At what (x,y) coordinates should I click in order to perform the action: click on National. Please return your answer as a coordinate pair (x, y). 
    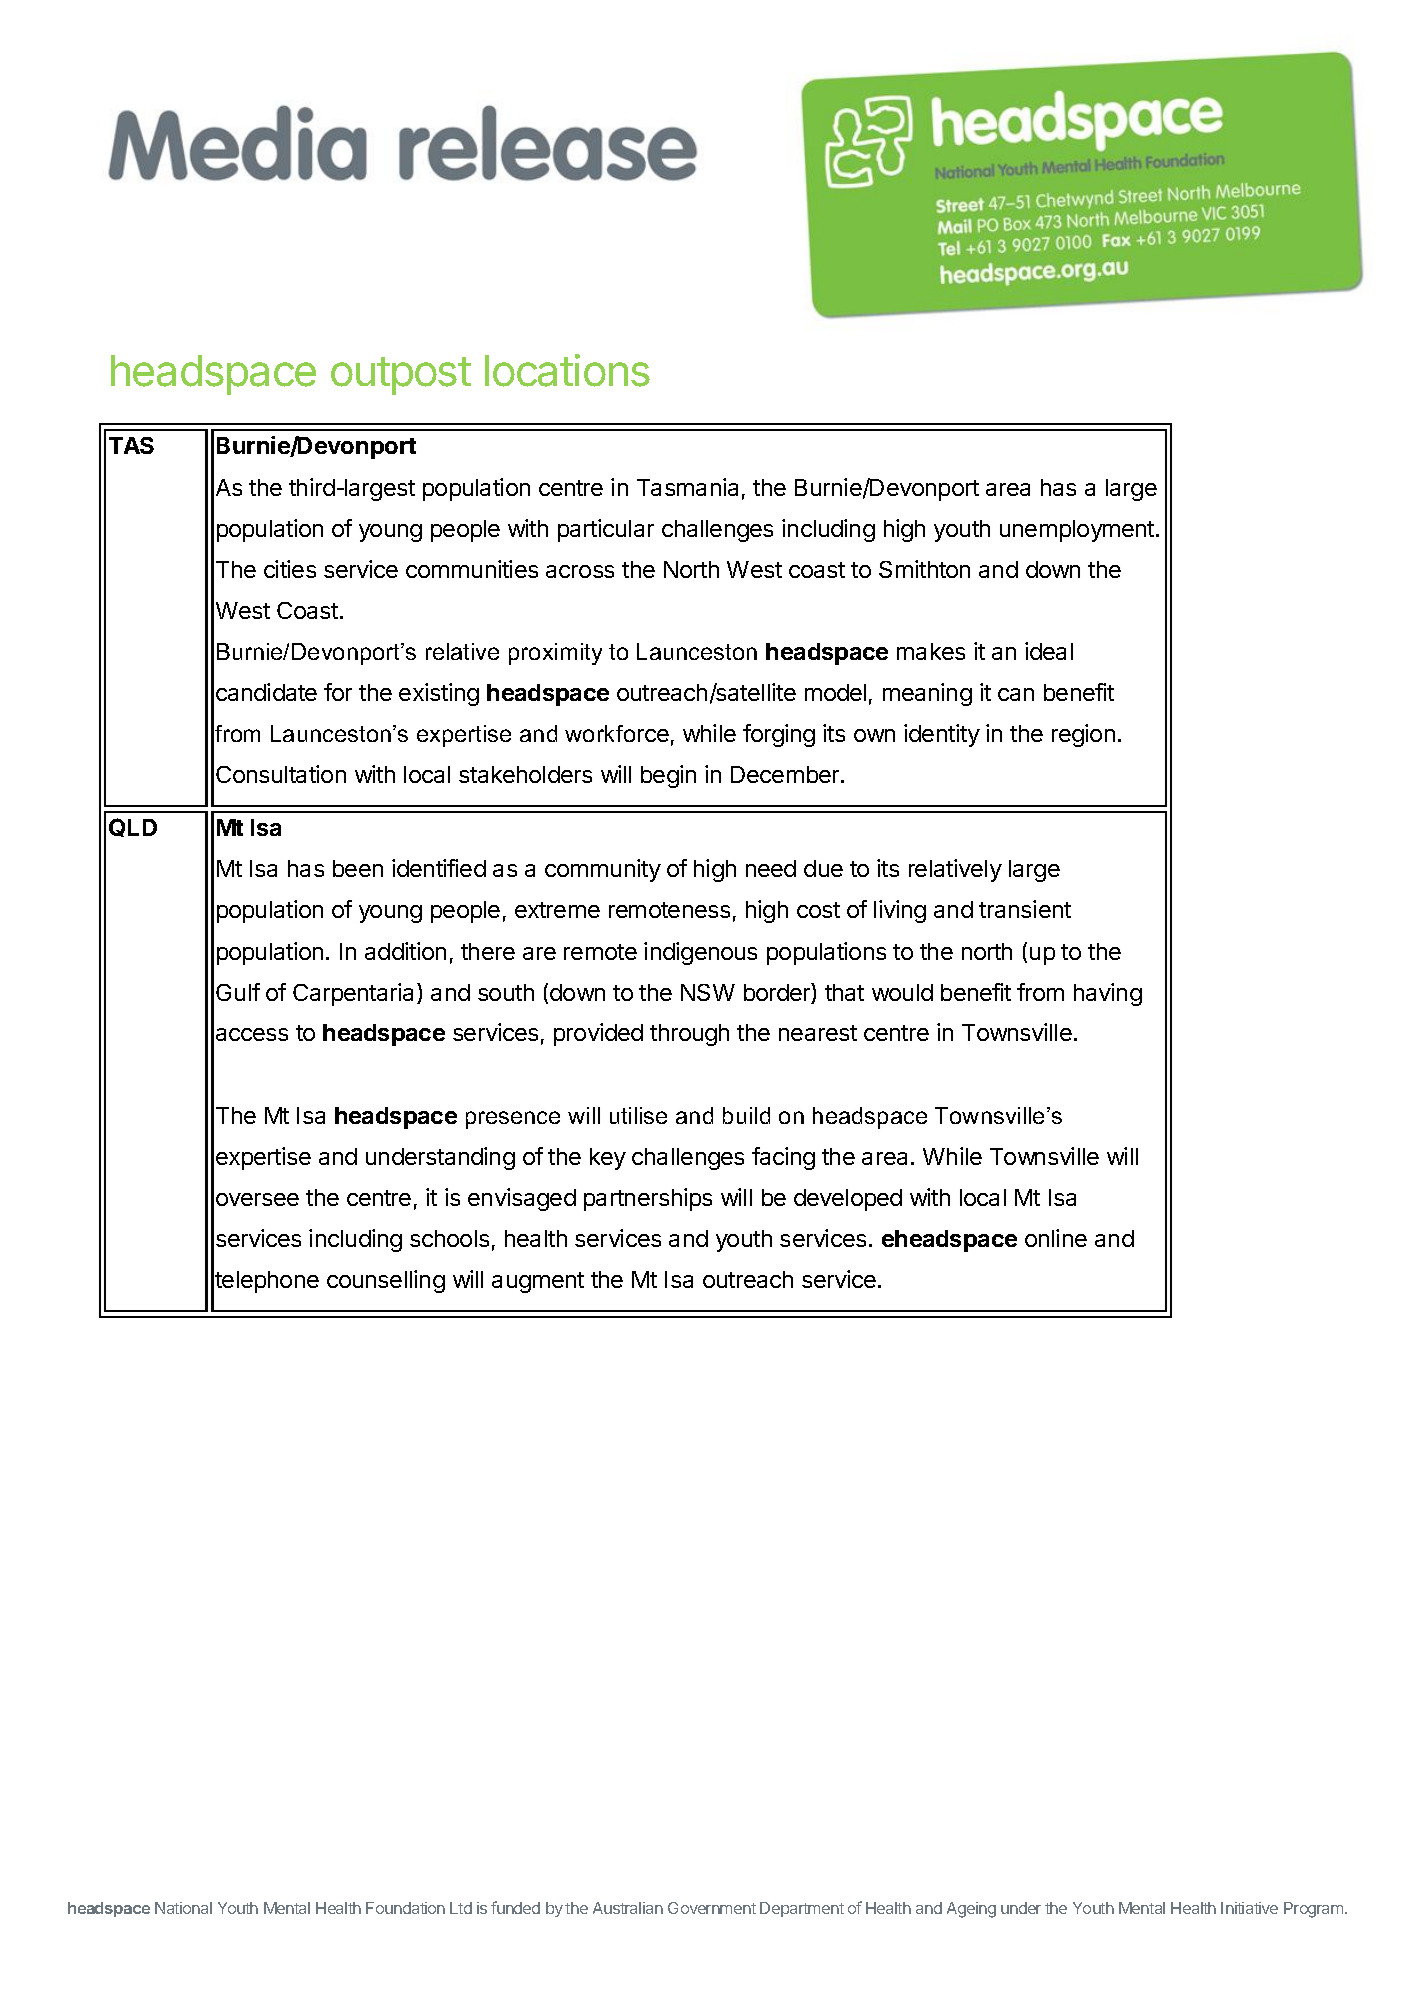
    Looking at the image, I should click on (183, 1908).
